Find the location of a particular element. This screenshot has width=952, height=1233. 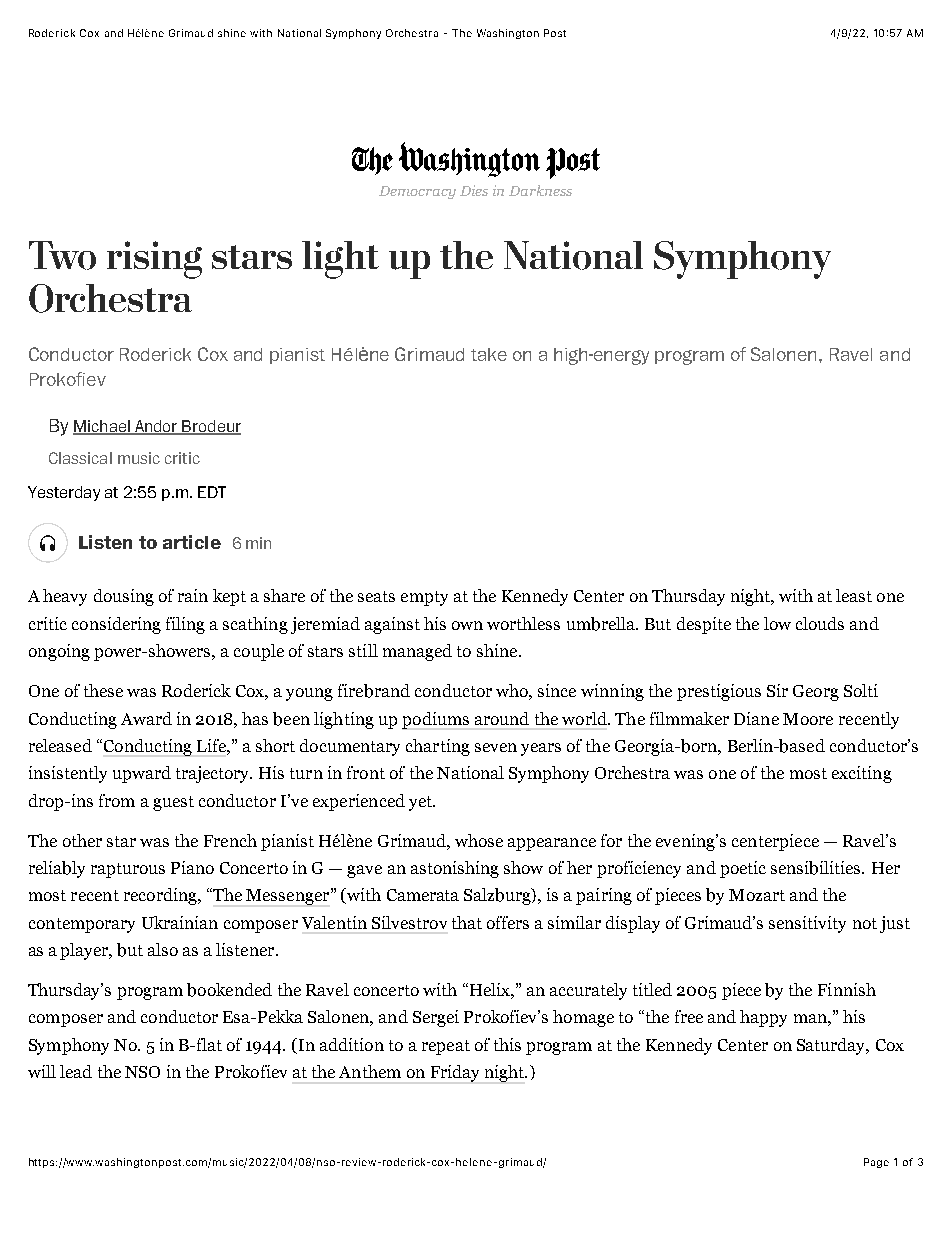

lead is located at coordinates (76, 1071).
